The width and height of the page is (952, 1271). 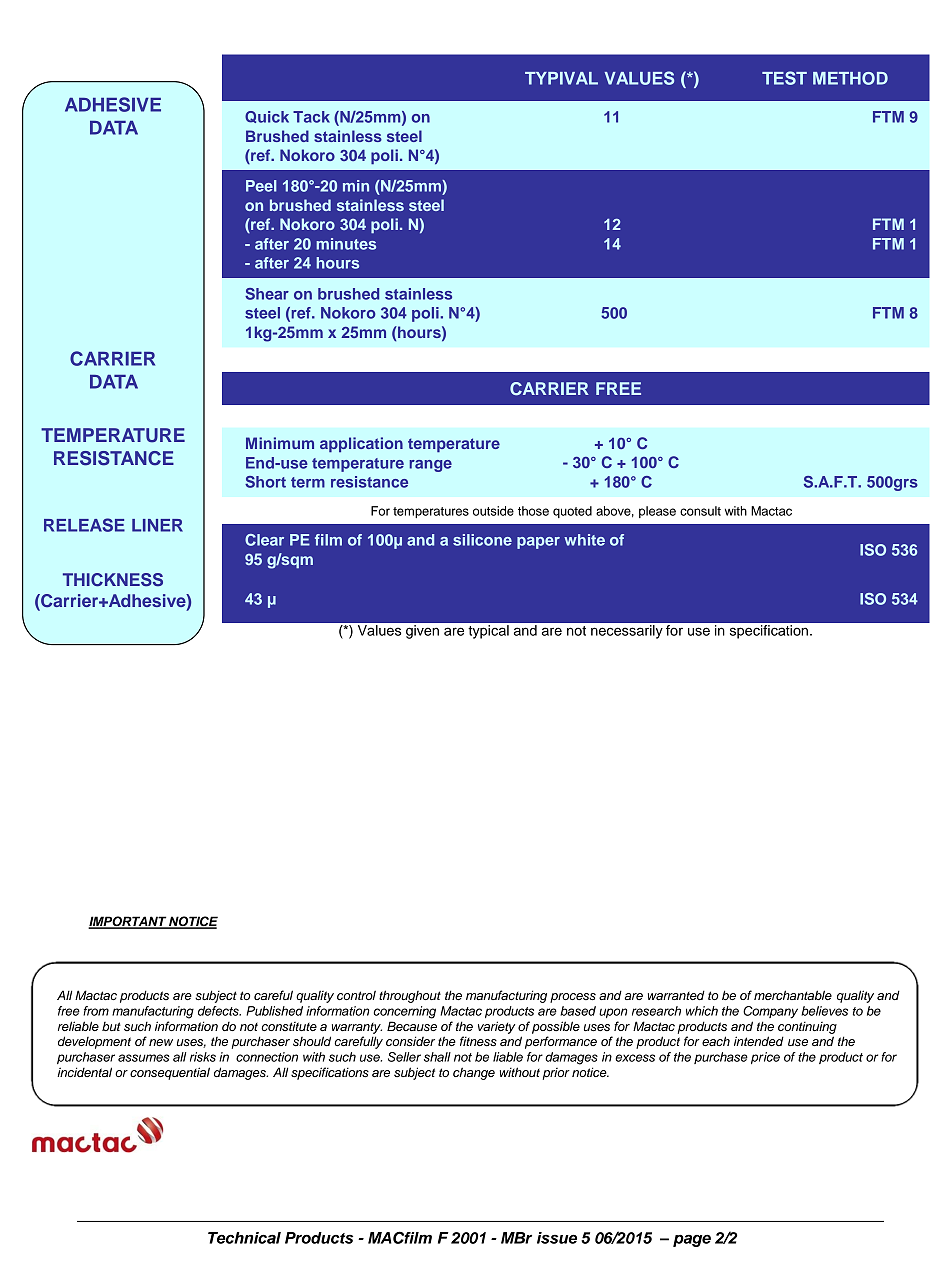 I want to click on throughout, so click(x=410, y=996).
